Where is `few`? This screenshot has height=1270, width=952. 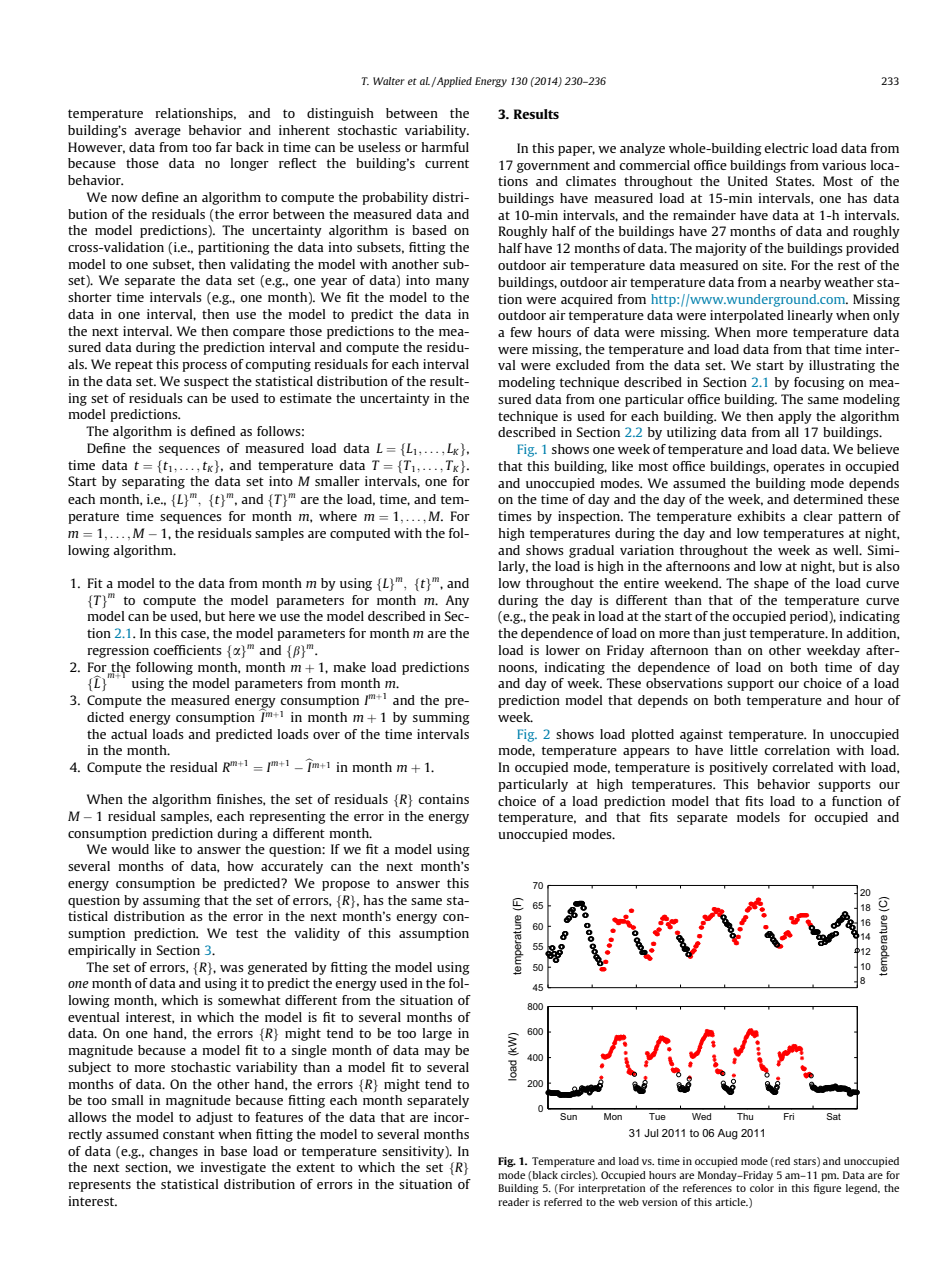
few is located at coordinates (521, 332).
